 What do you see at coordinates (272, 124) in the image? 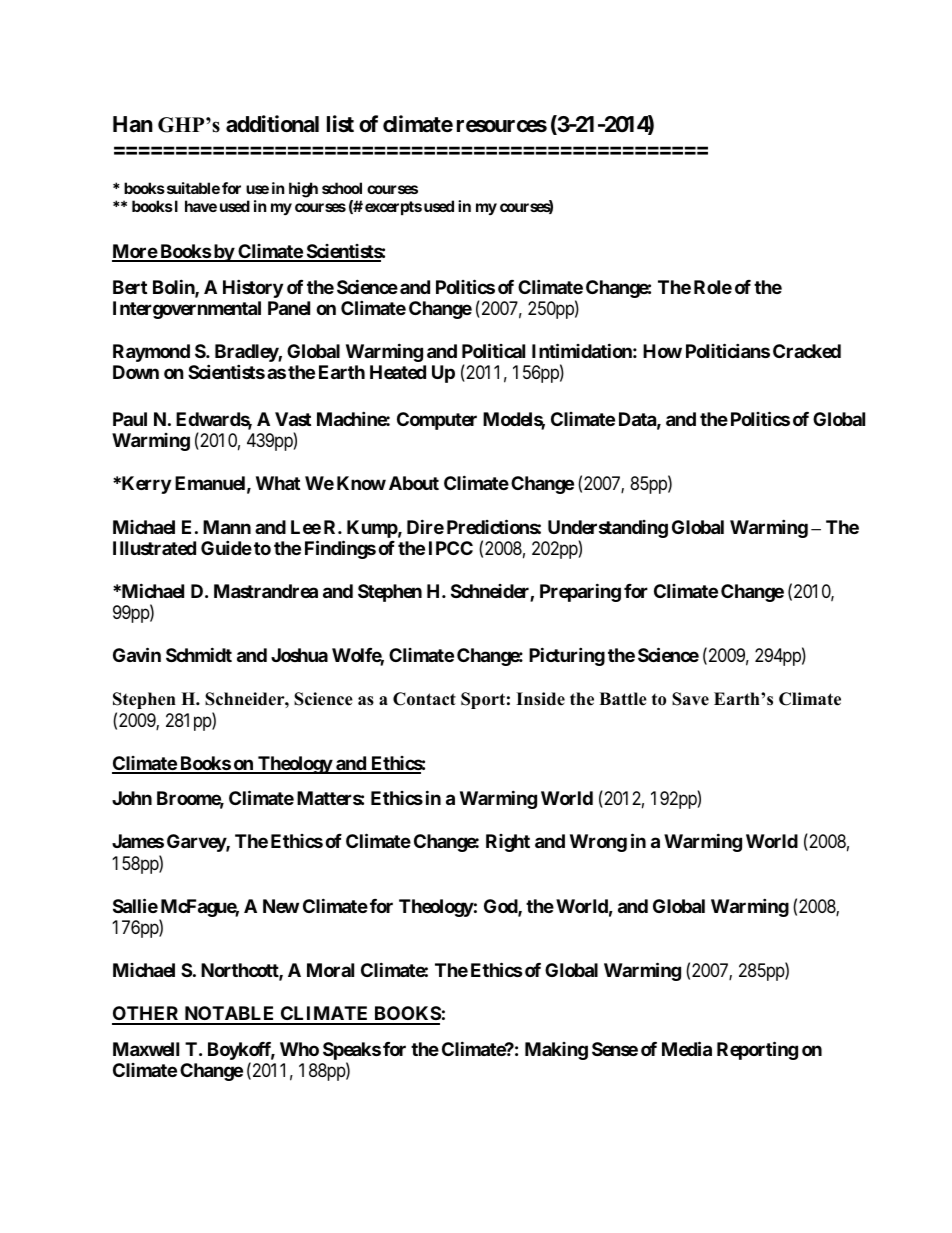
I see `additional` at bounding box center [272, 124].
